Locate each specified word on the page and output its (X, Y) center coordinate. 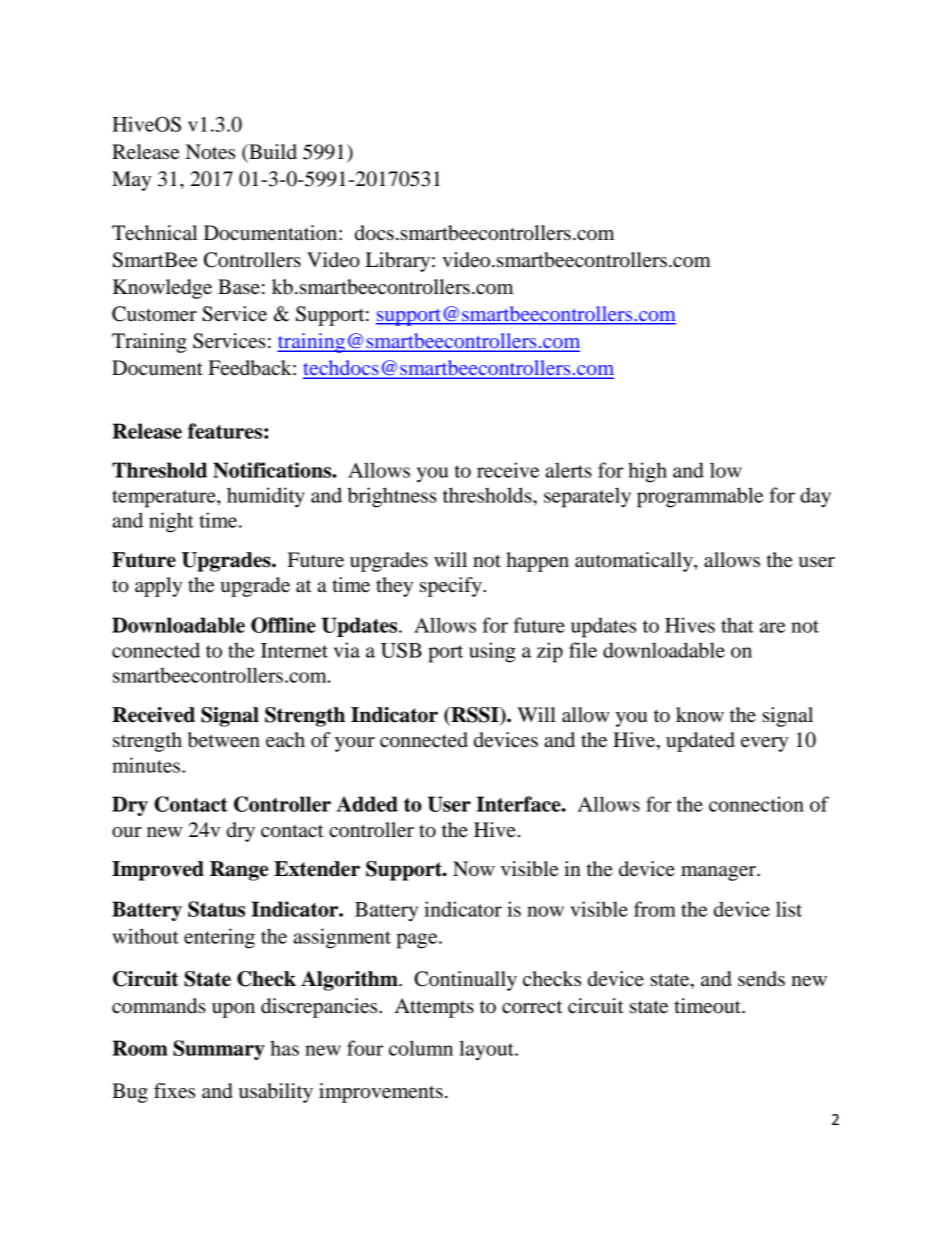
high (647, 472)
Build (272, 152)
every (764, 744)
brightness (392, 497)
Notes (210, 152)
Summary (219, 1050)
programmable (700, 497)
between (224, 740)
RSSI (475, 716)
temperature (165, 499)
